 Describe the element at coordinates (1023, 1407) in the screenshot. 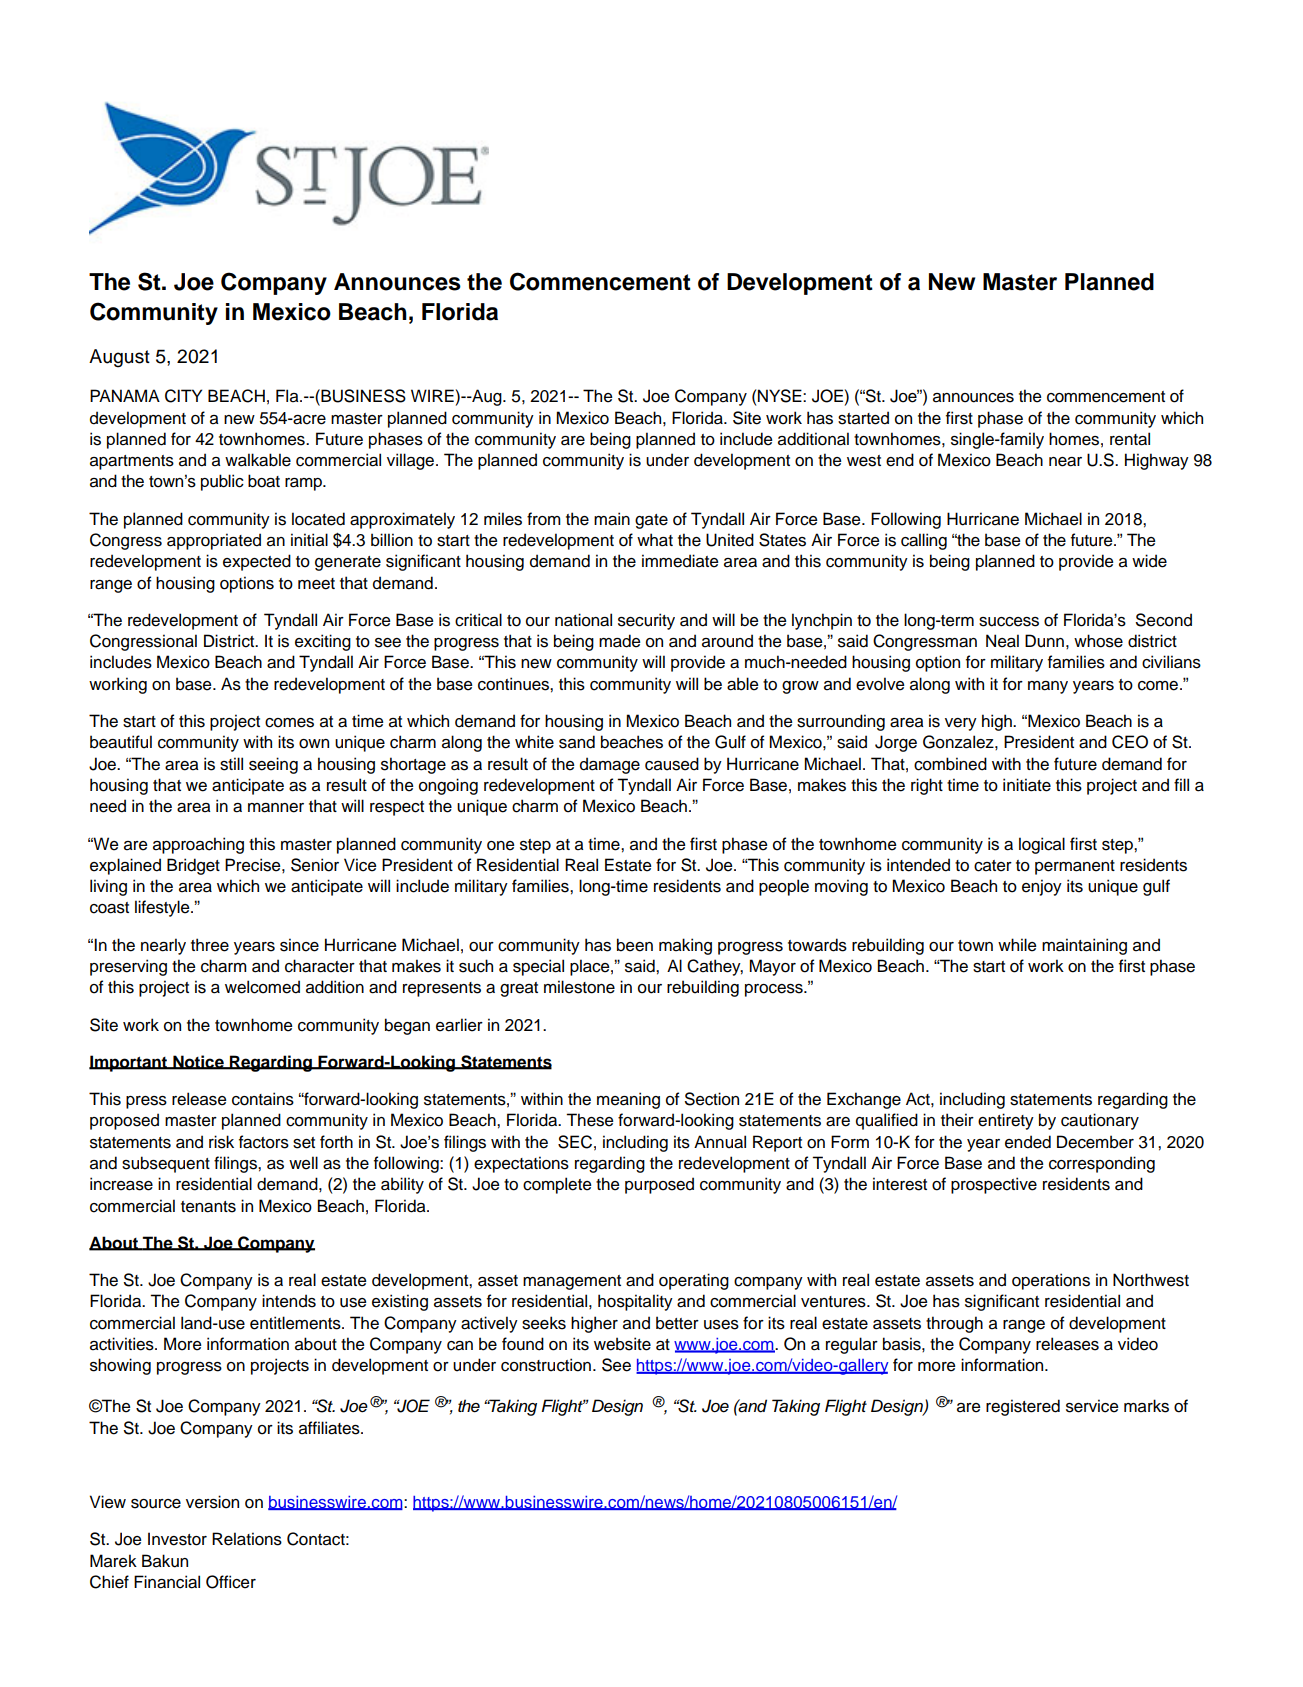

I see `registered` at that location.
